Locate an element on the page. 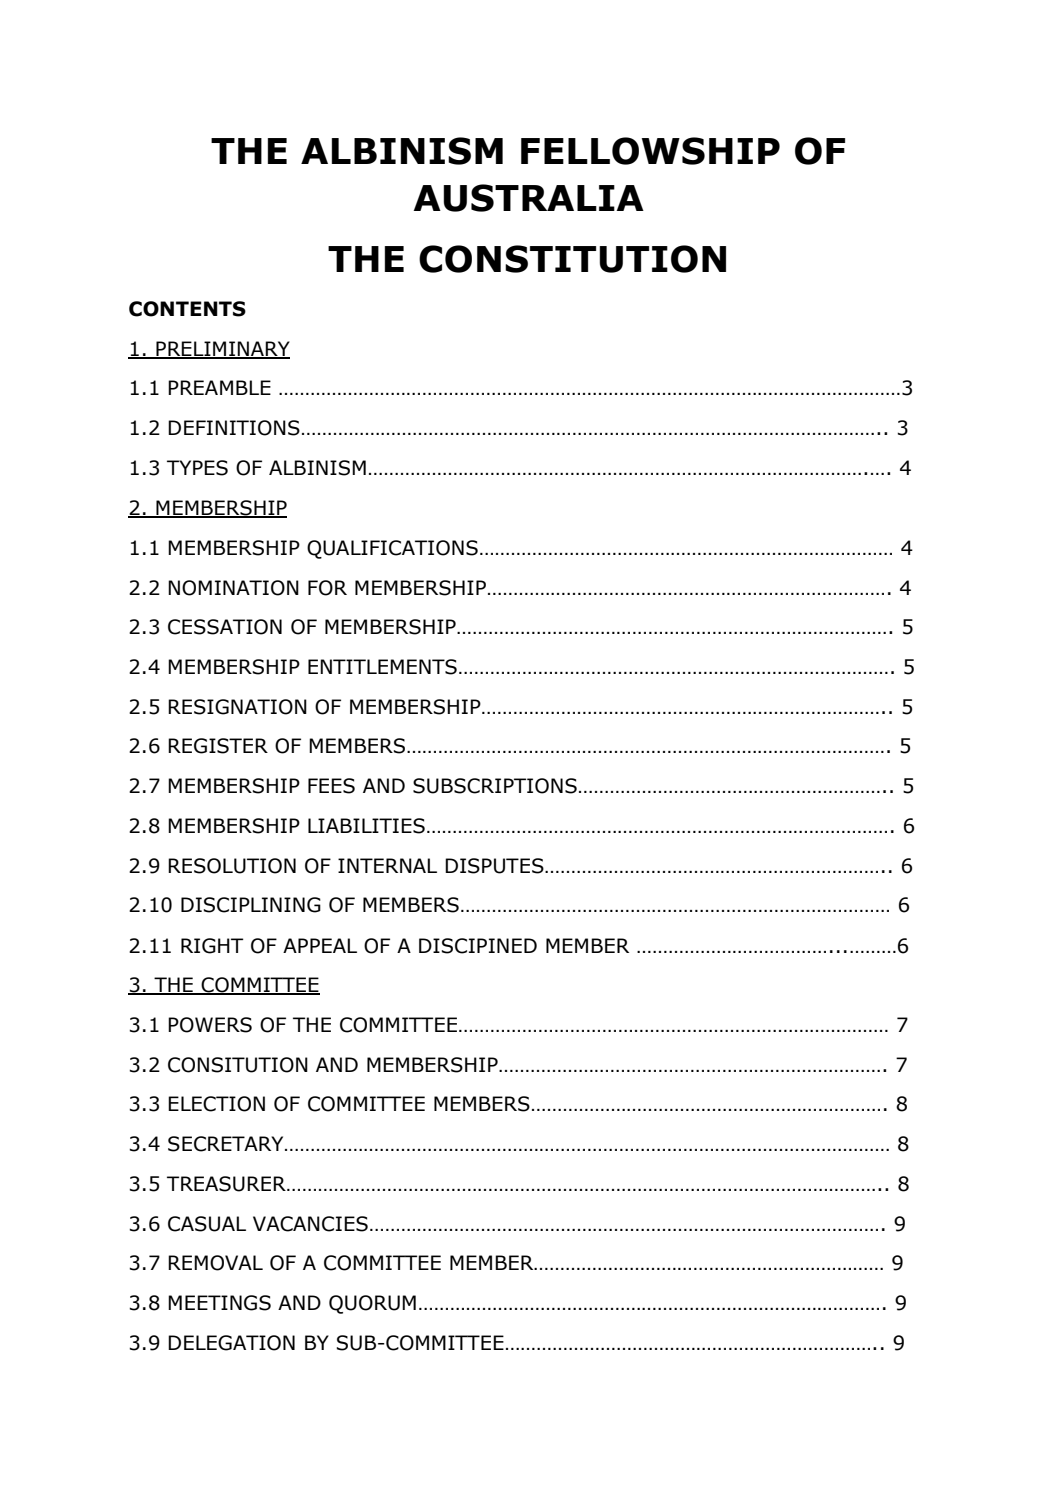  DISPUTES is located at coordinates (495, 866).
